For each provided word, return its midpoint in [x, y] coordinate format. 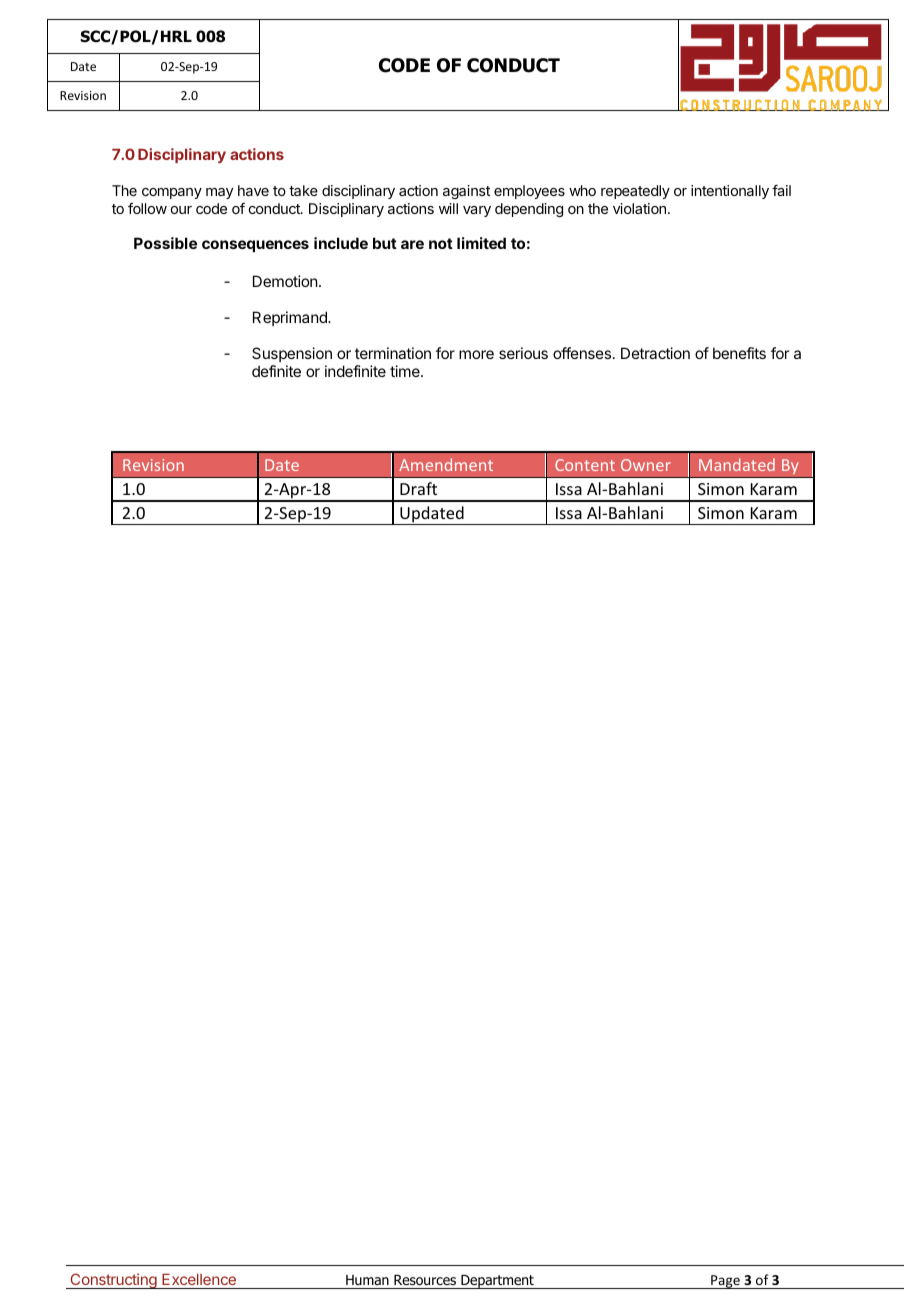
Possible [165, 243]
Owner [646, 465]
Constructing [113, 1281]
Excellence [199, 1281]
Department [497, 1282]
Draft [418, 488]
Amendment [446, 464]
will [448, 208]
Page [725, 1282]
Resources [425, 1282]
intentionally [730, 192]
